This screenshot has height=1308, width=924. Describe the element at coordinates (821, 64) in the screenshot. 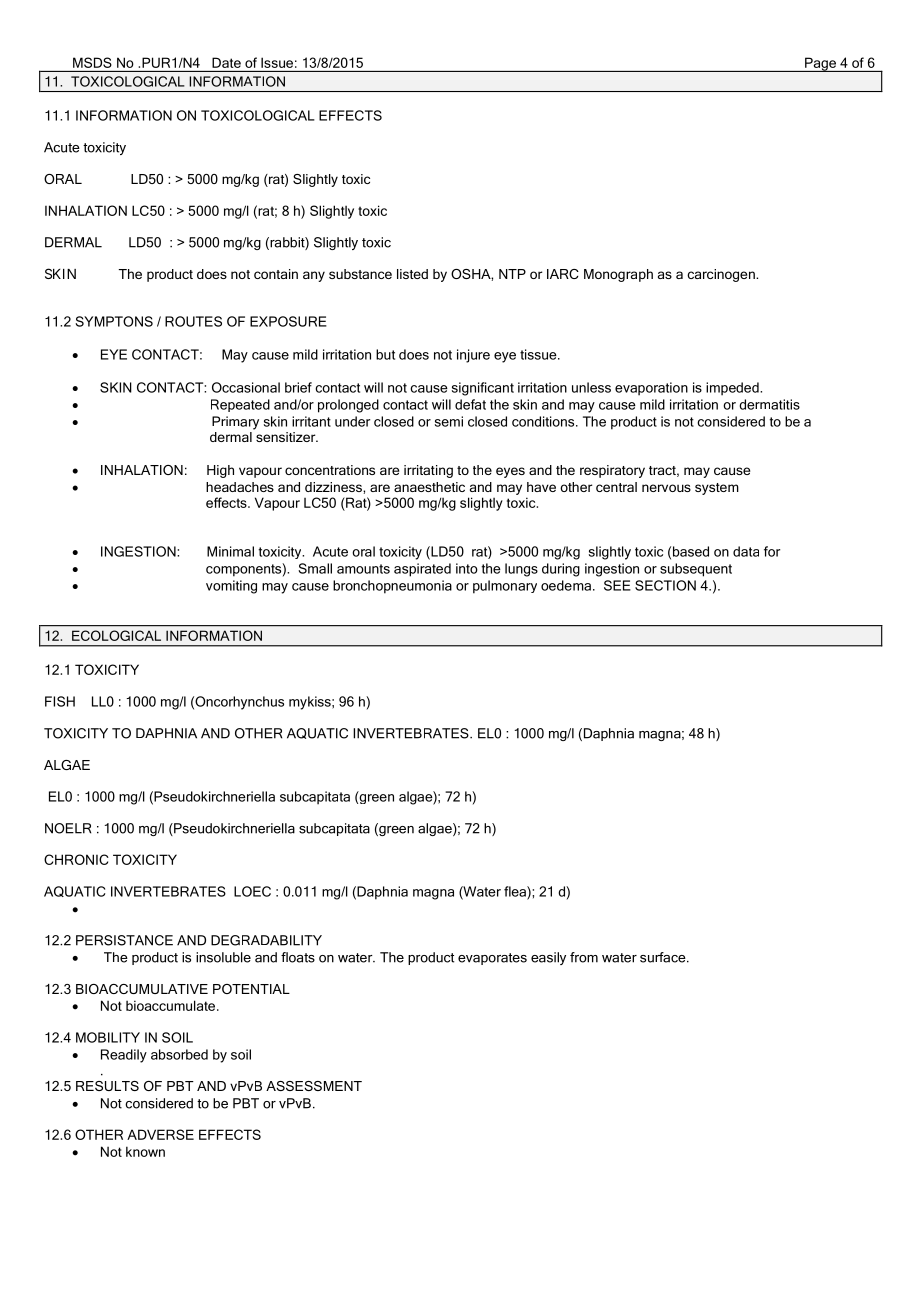

I see `Page` at that location.
